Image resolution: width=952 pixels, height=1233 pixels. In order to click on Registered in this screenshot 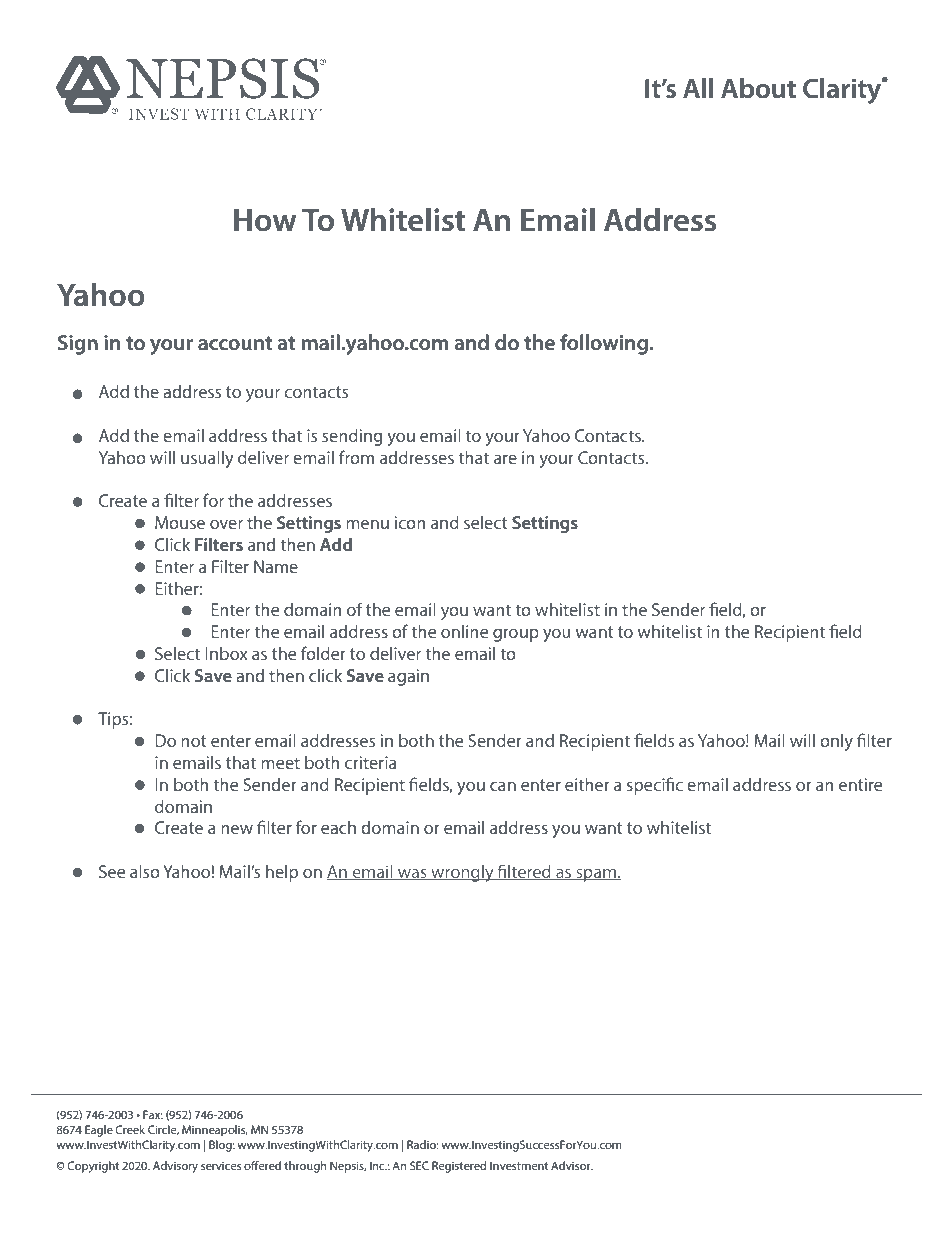, I will do `click(459, 1167)`.
